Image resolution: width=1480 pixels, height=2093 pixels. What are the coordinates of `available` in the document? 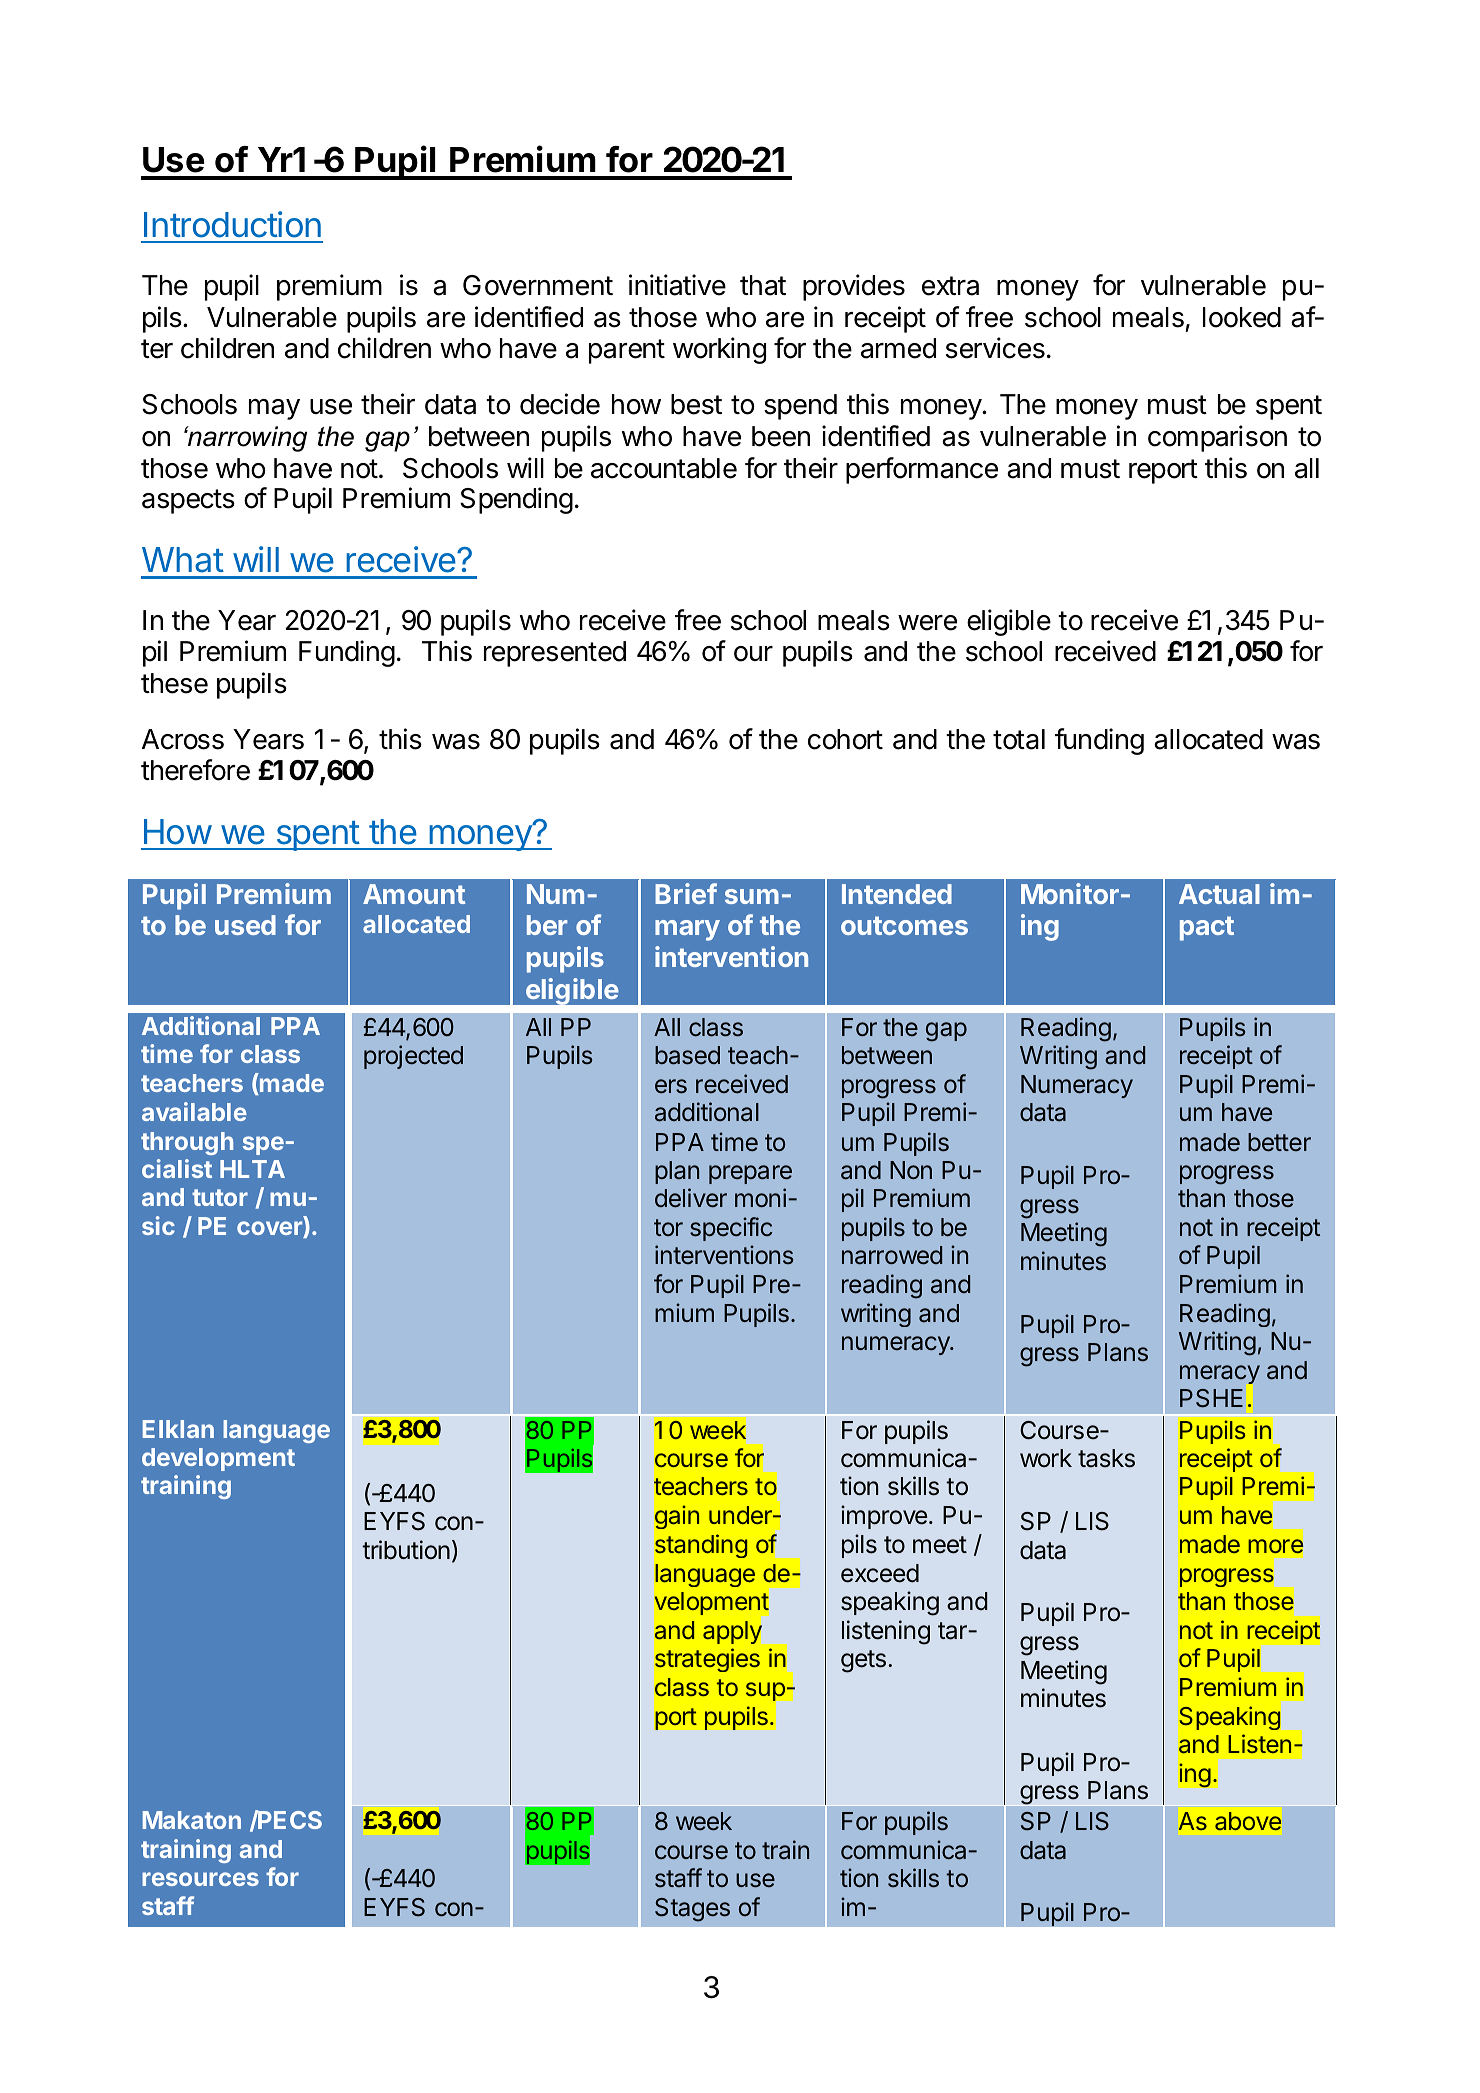 It's located at (194, 1111).
